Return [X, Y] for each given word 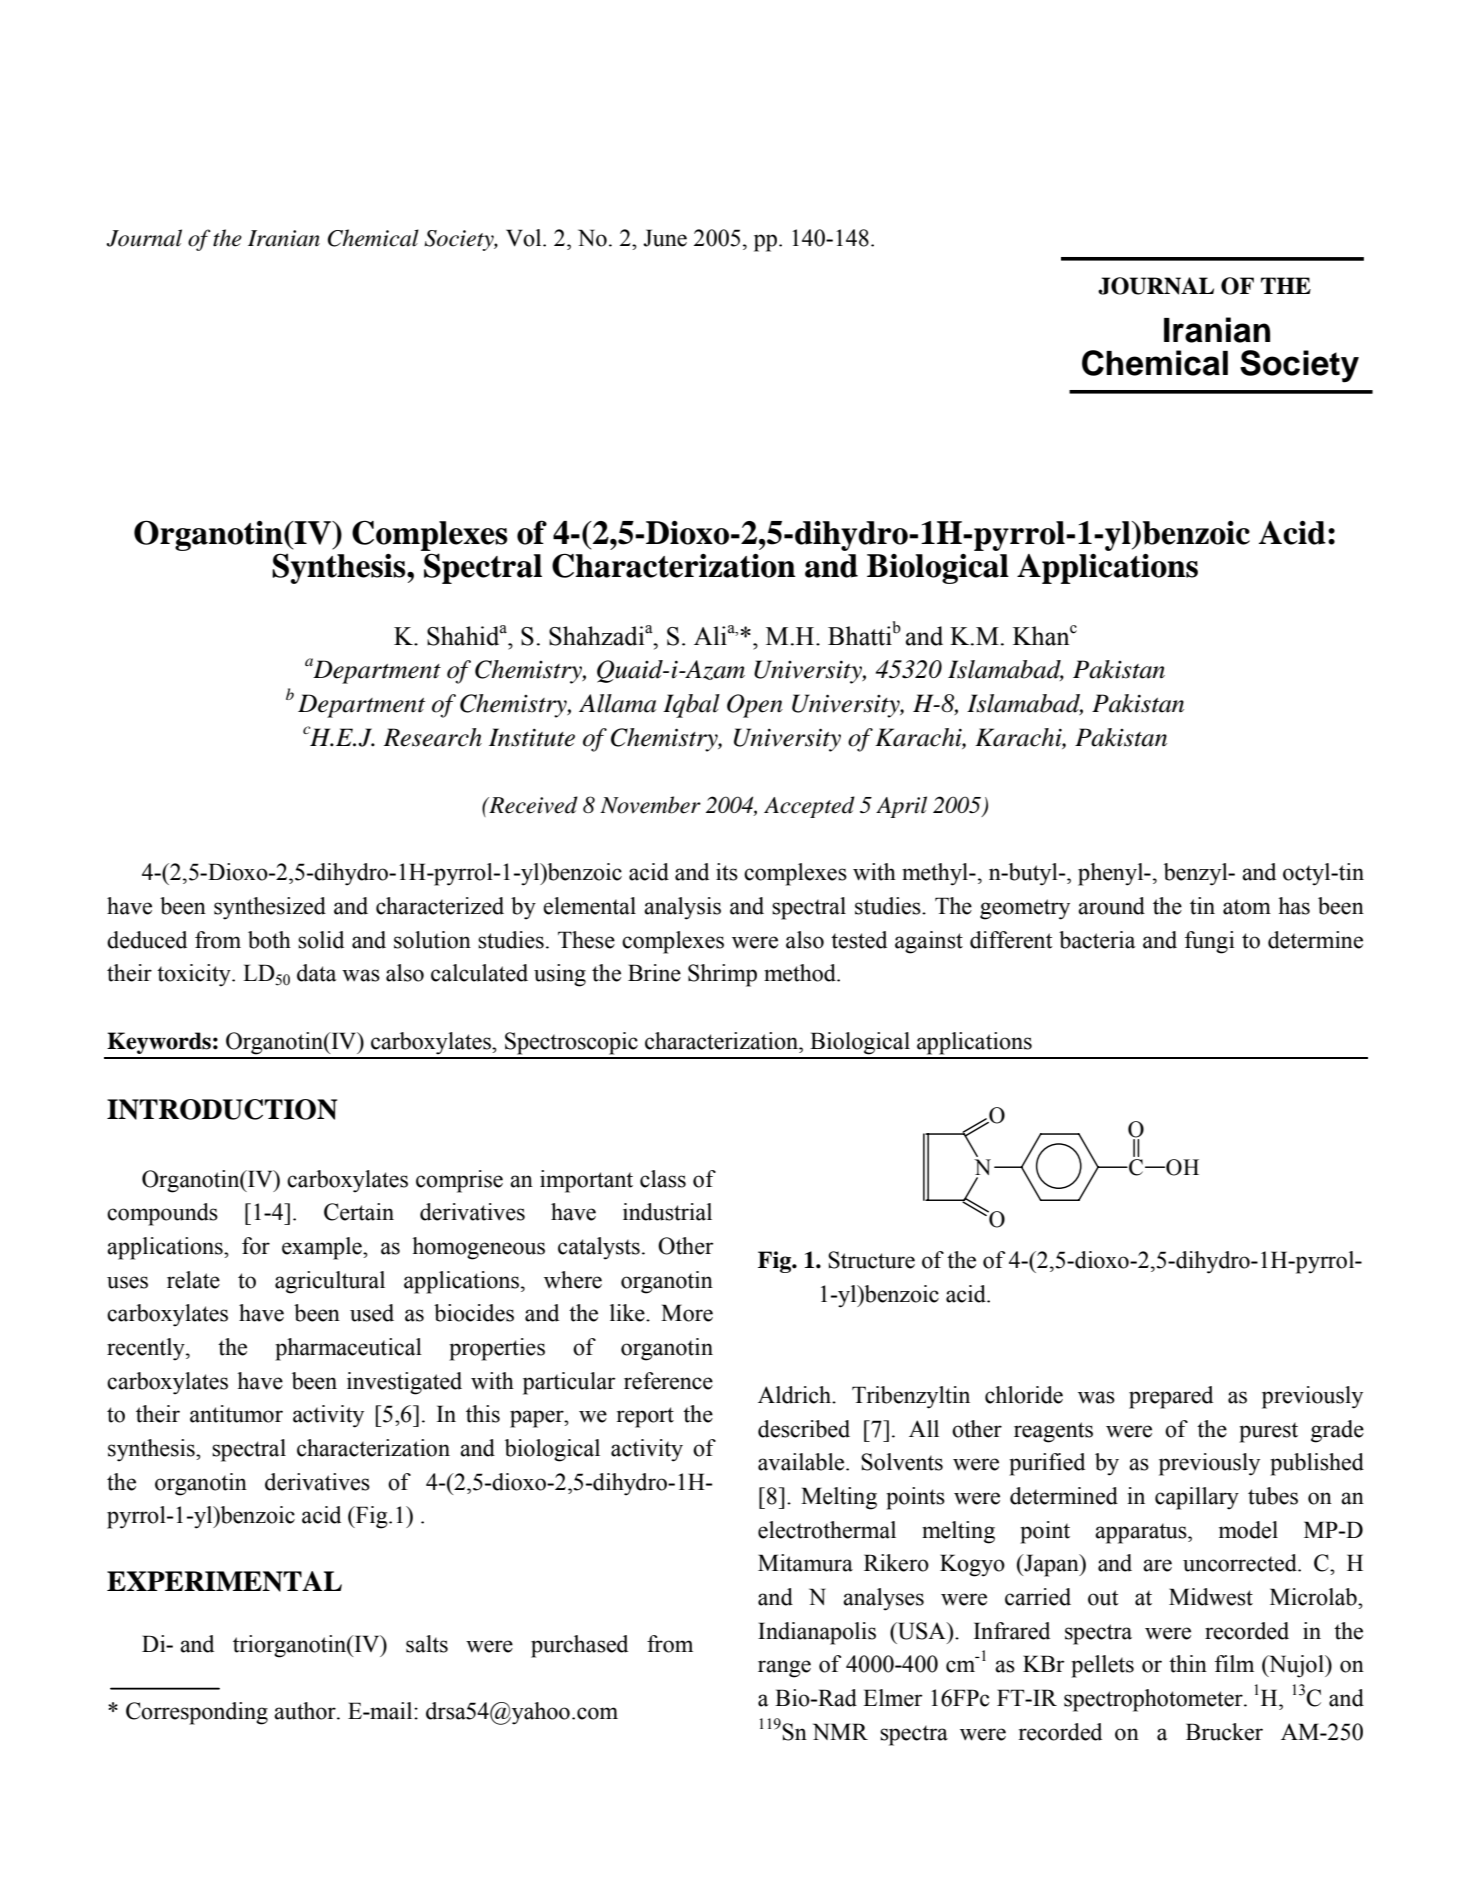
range [784, 1669]
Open [755, 706]
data [317, 973]
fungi [1210, 942]
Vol [525, 238]
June [665, 238]
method [801, 973]
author [306, 1711]
